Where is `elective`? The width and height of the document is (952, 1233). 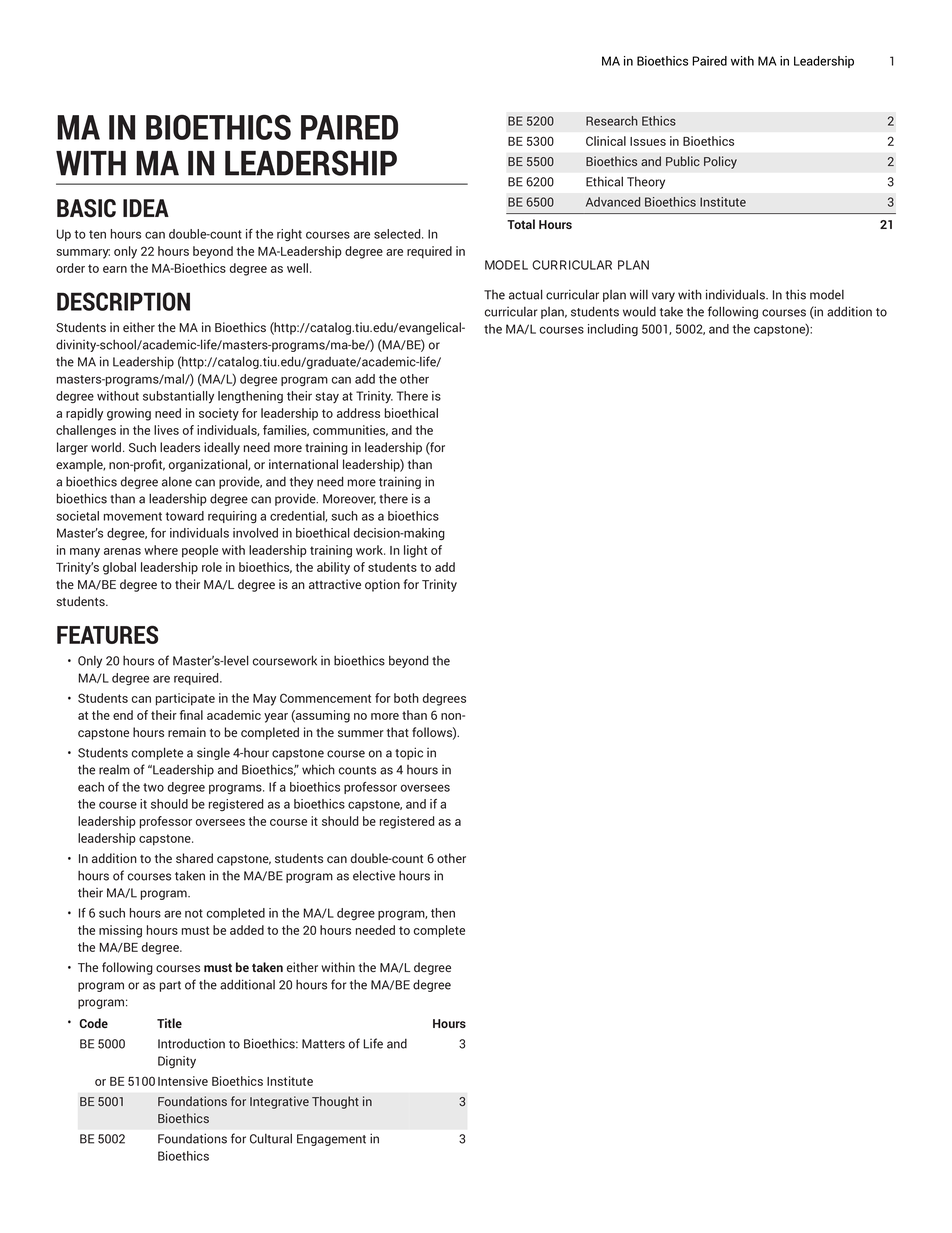 elective is located at coordinates (374, 875).
